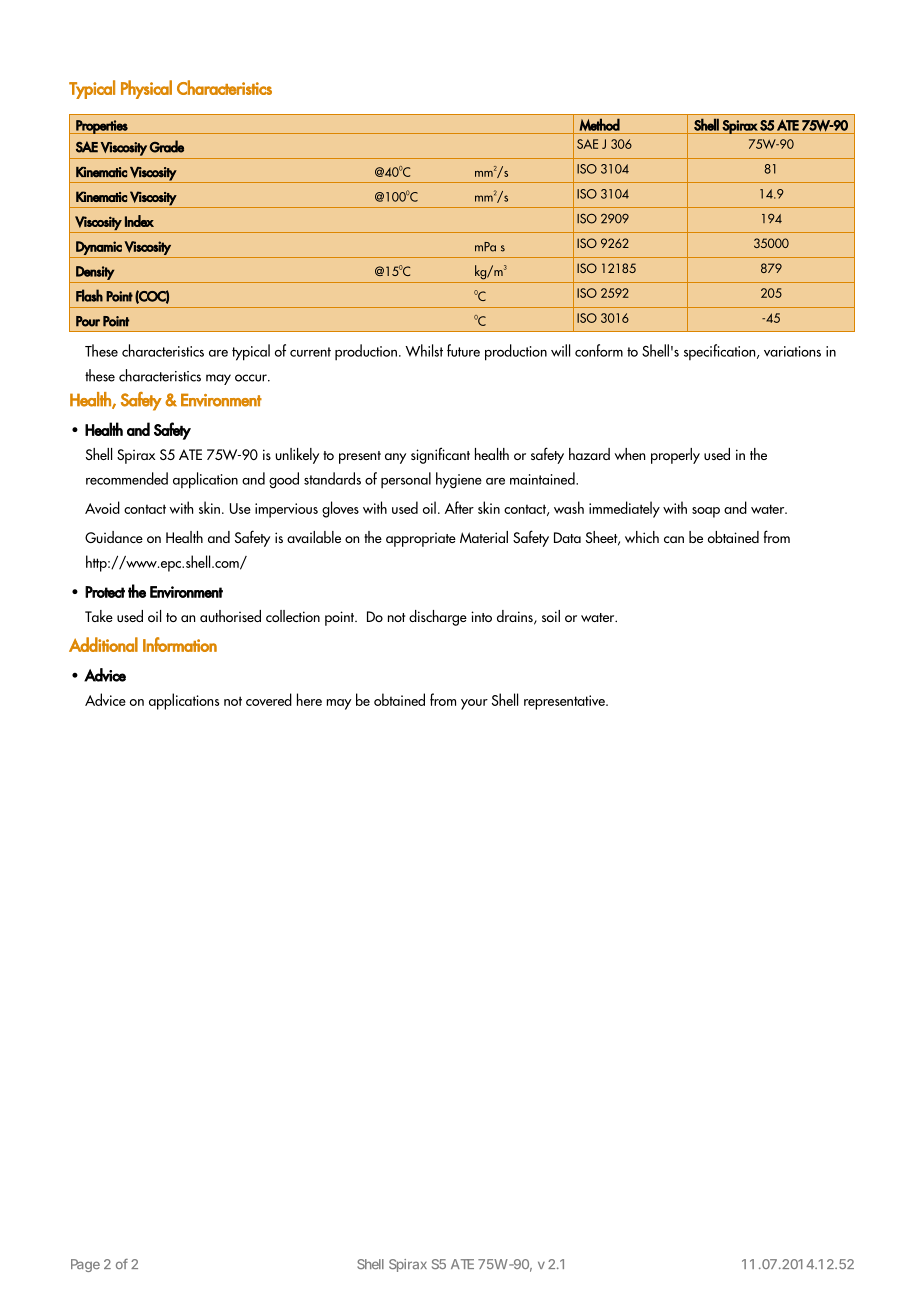 This screenshot has width=924, height=1308. I want to click on your, so click(474, 704).
